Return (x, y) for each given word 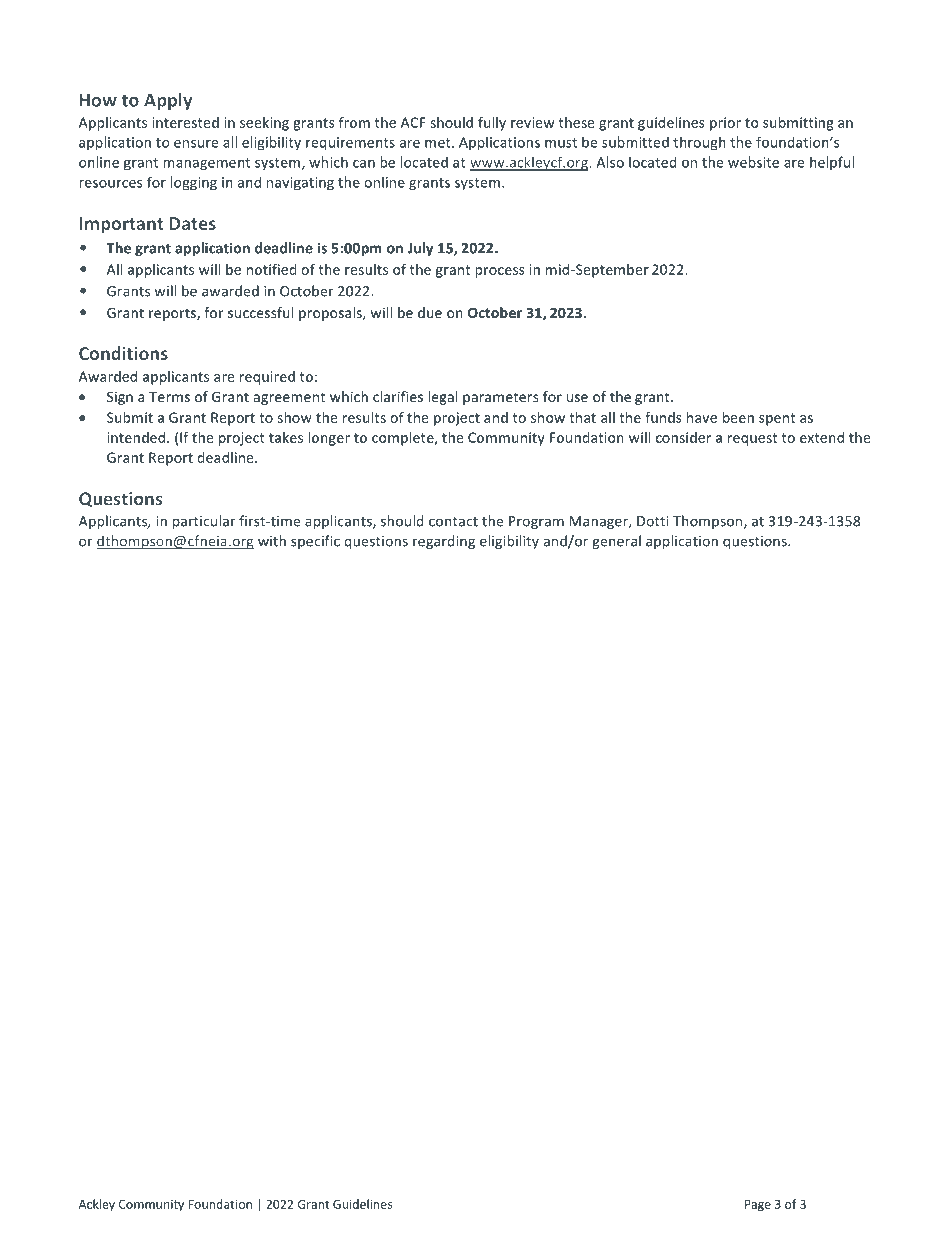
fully (492, 124)
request (752, 439)
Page (758, 1206)
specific (315, 542)
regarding (444, 542)
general (616, 542)
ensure (196, 144)
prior (725, 124)
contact (453, 522)
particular (204, 522)
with (272, 541)
